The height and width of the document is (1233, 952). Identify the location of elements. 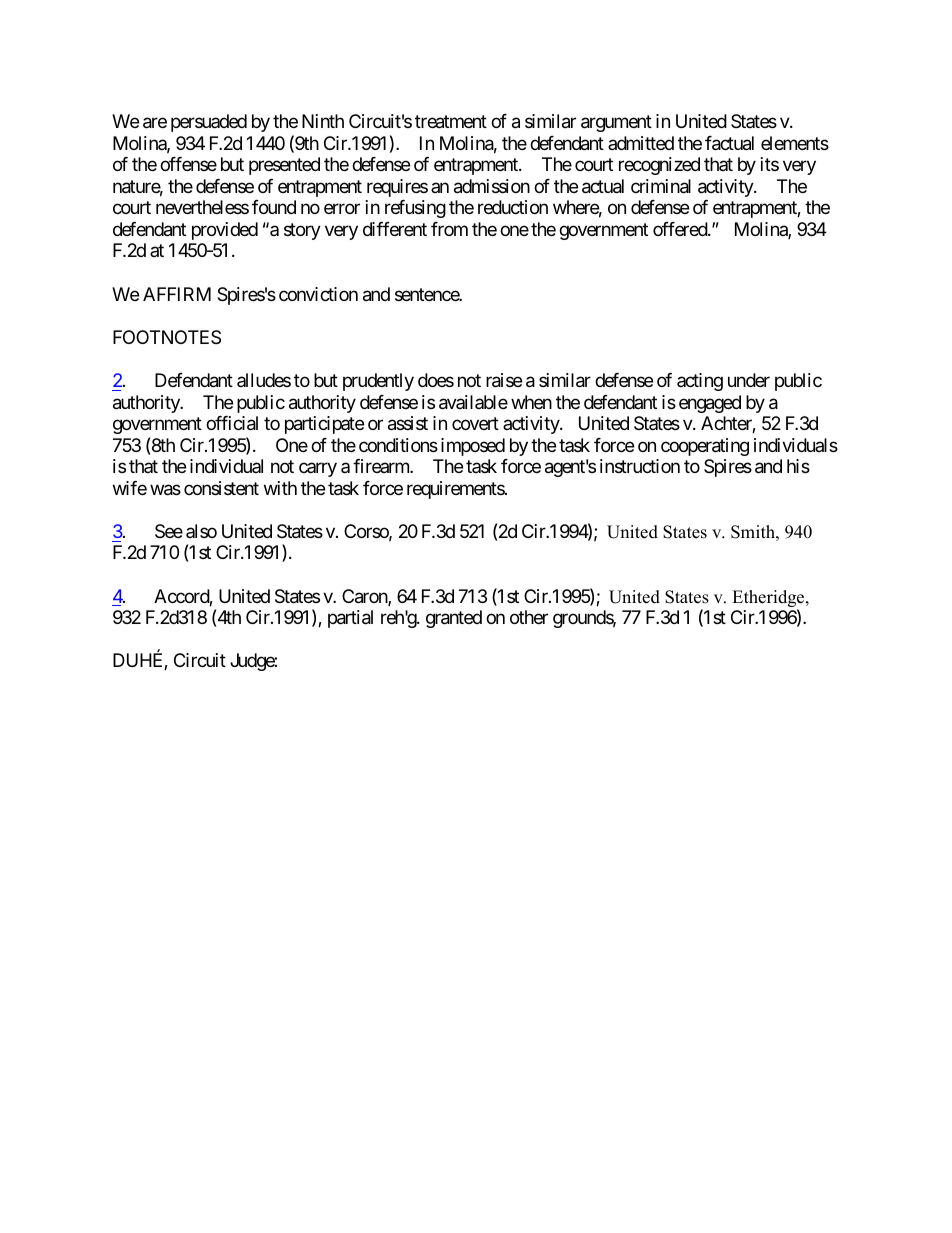
(795, 143).
